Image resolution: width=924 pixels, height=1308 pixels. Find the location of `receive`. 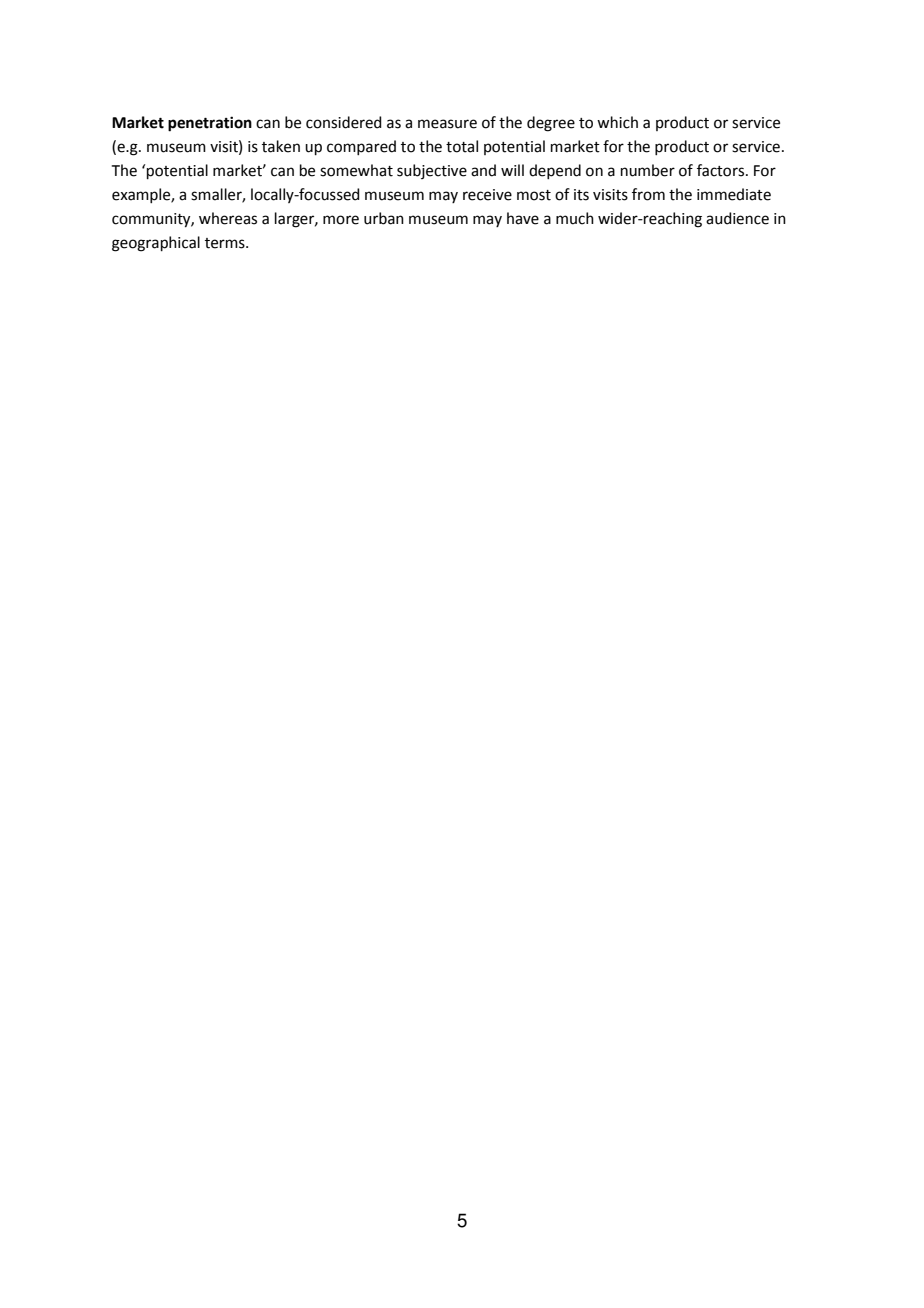

receive is located at coordinates (487, 195).
